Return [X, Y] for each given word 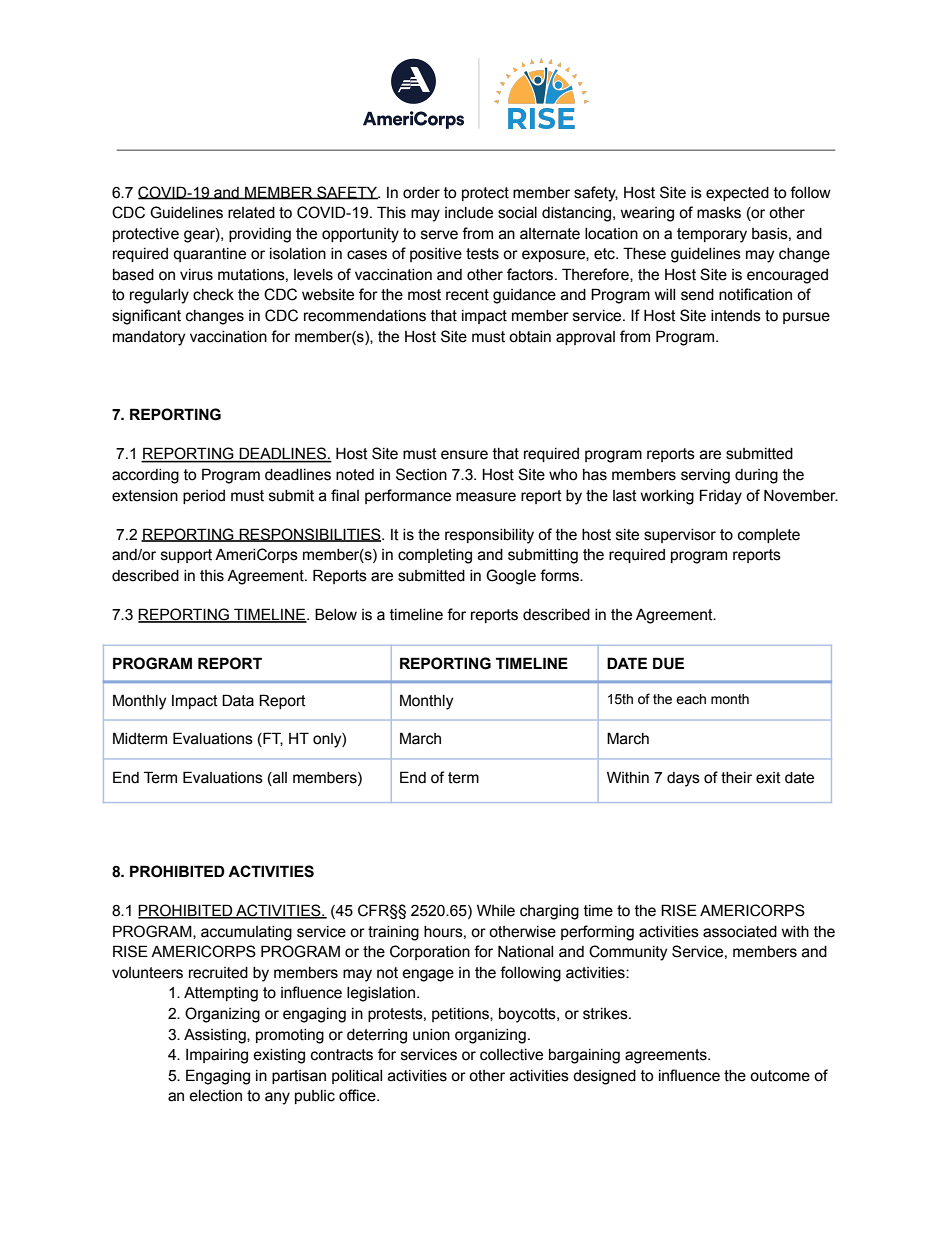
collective [511, 1055]
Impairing [217, 1056]
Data [238, 700]
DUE [668, 663]
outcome [780, 1076]
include [469, 213]
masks [719, 213]
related [251, 213]
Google [511, 577]
